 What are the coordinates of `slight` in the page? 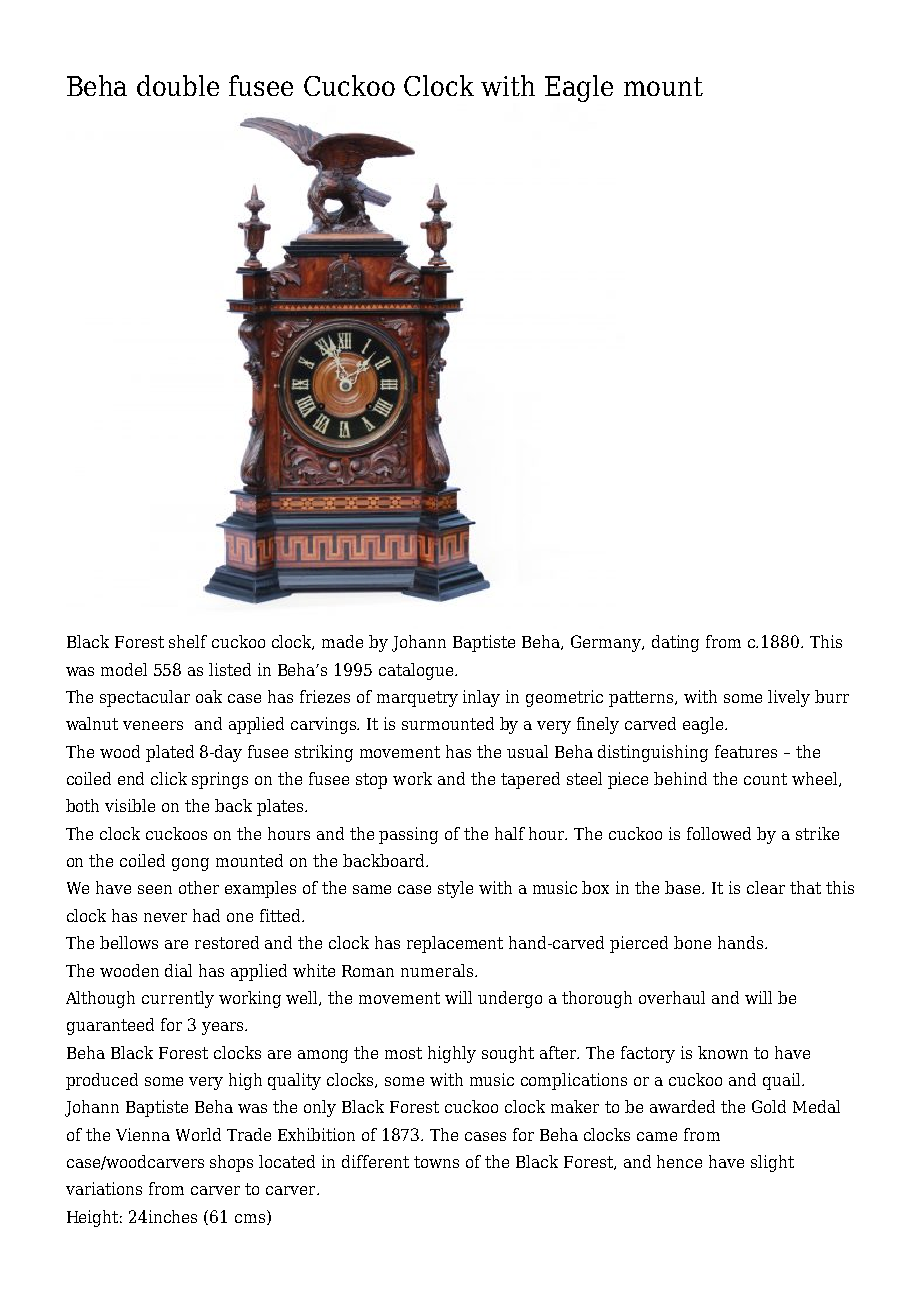 It's located at (772, 1163).
